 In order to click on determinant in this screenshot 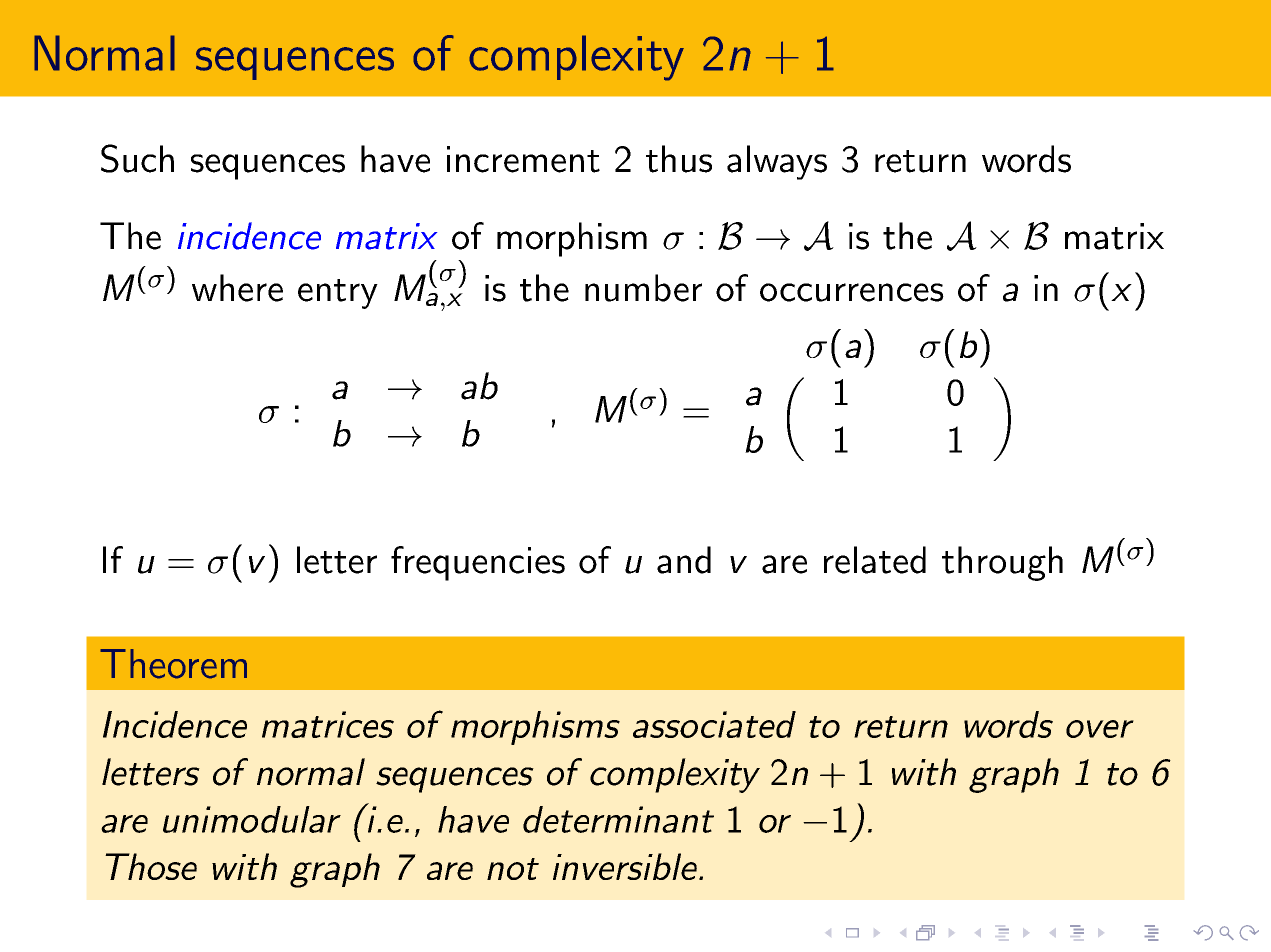, I will do `click(618, 819)`.
